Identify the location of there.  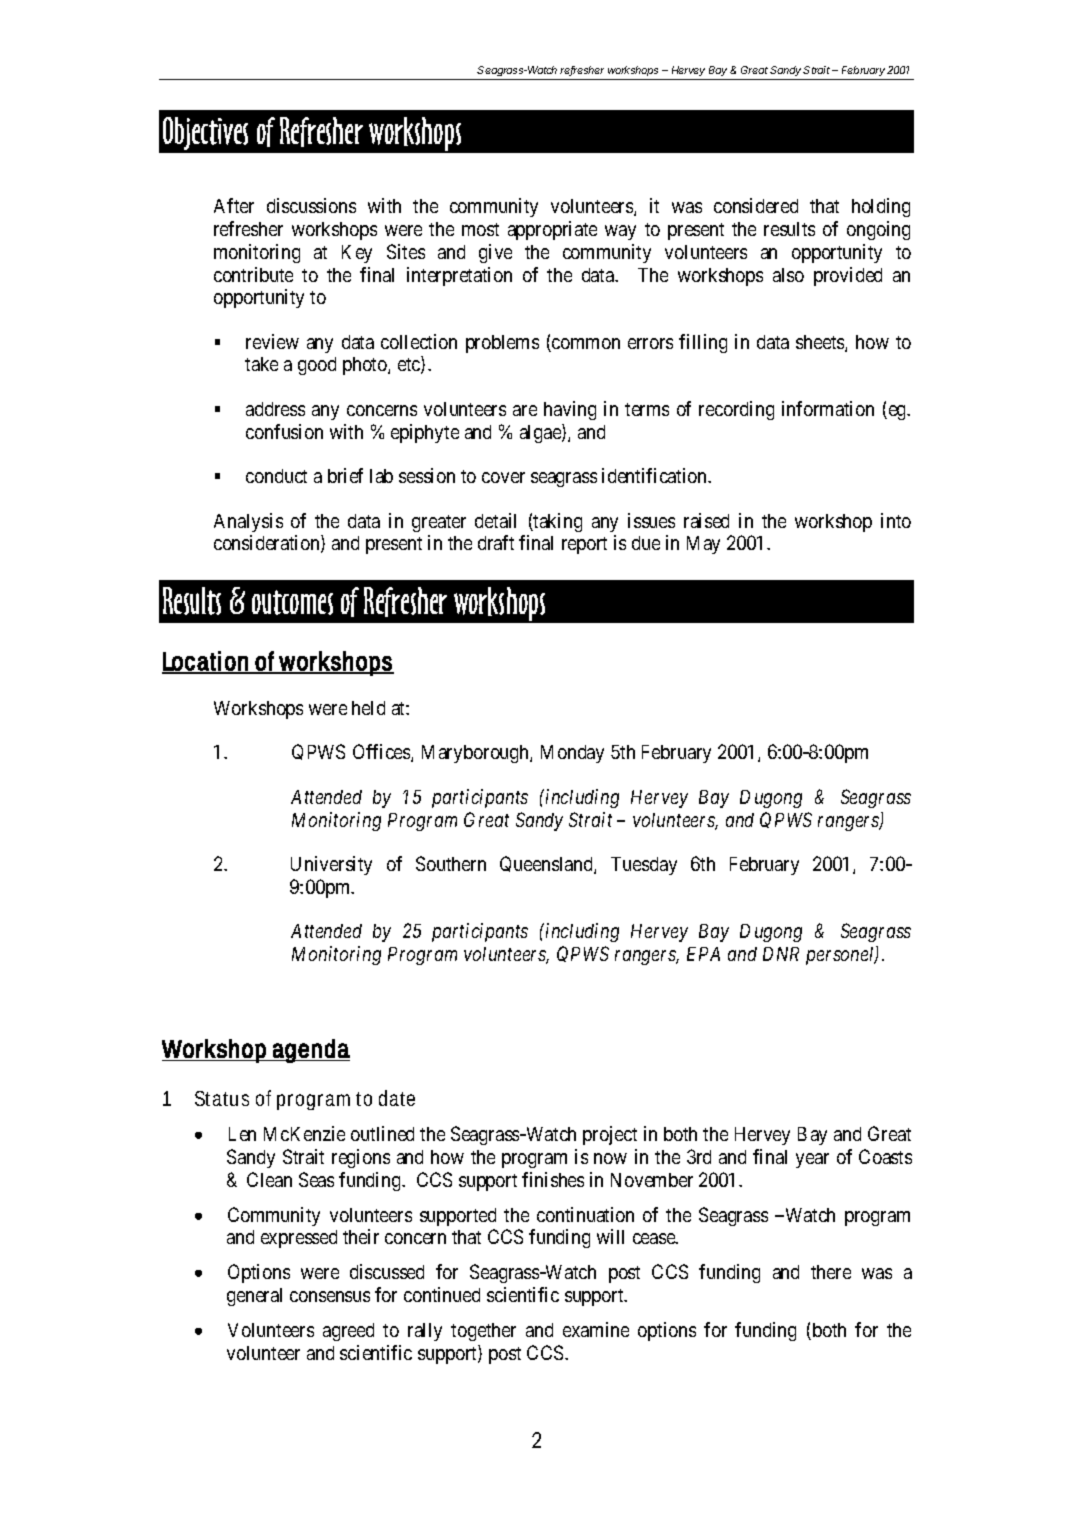
(831, 1272).
